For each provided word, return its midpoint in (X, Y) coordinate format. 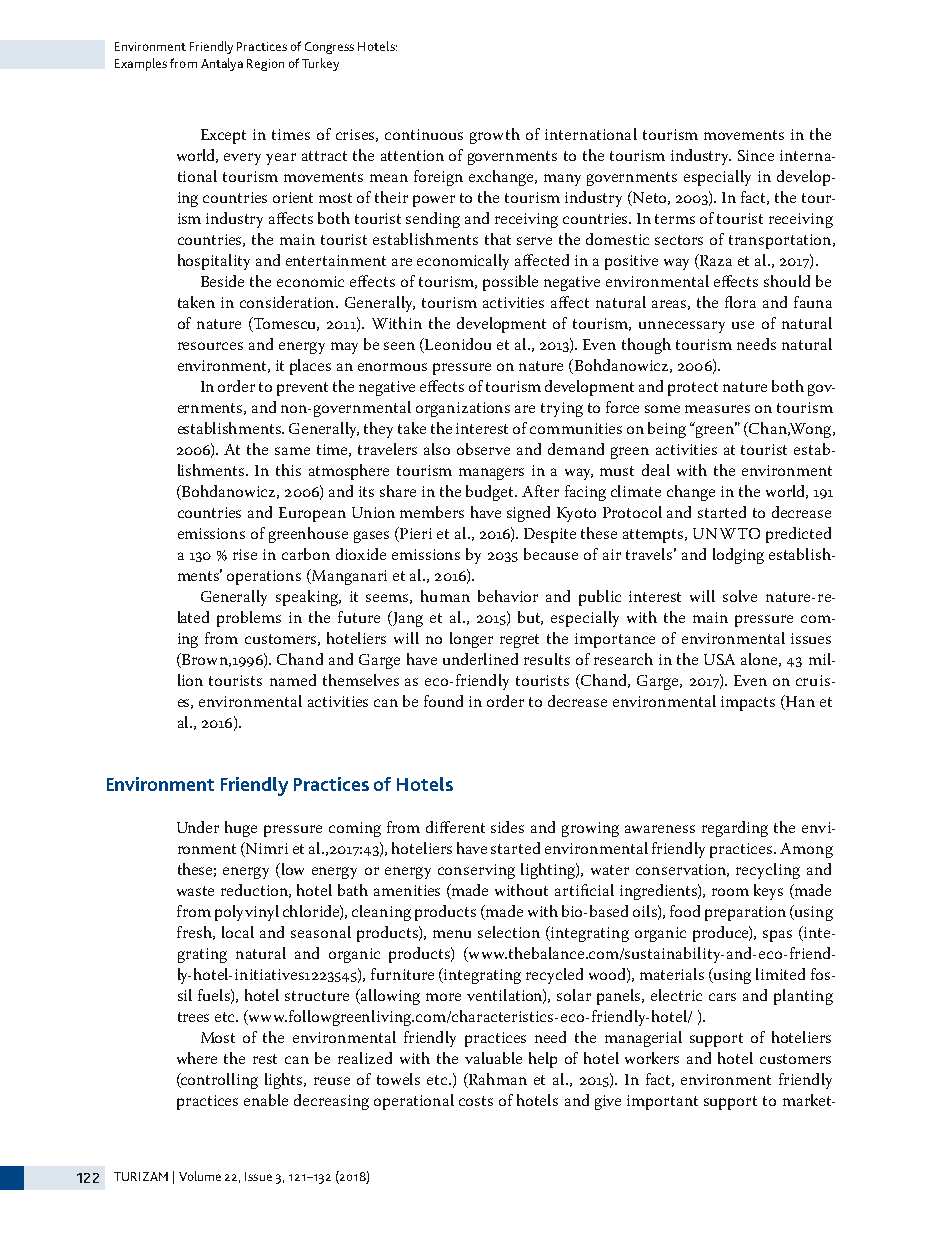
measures (717, 409)
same (292, 451)
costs (476, 1101)
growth (495, 136)
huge (241, 829)
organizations (463, 409)
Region (265, 65)
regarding (735, 829)
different (455, 827)
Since (756, 155)
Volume (200, 1176)
